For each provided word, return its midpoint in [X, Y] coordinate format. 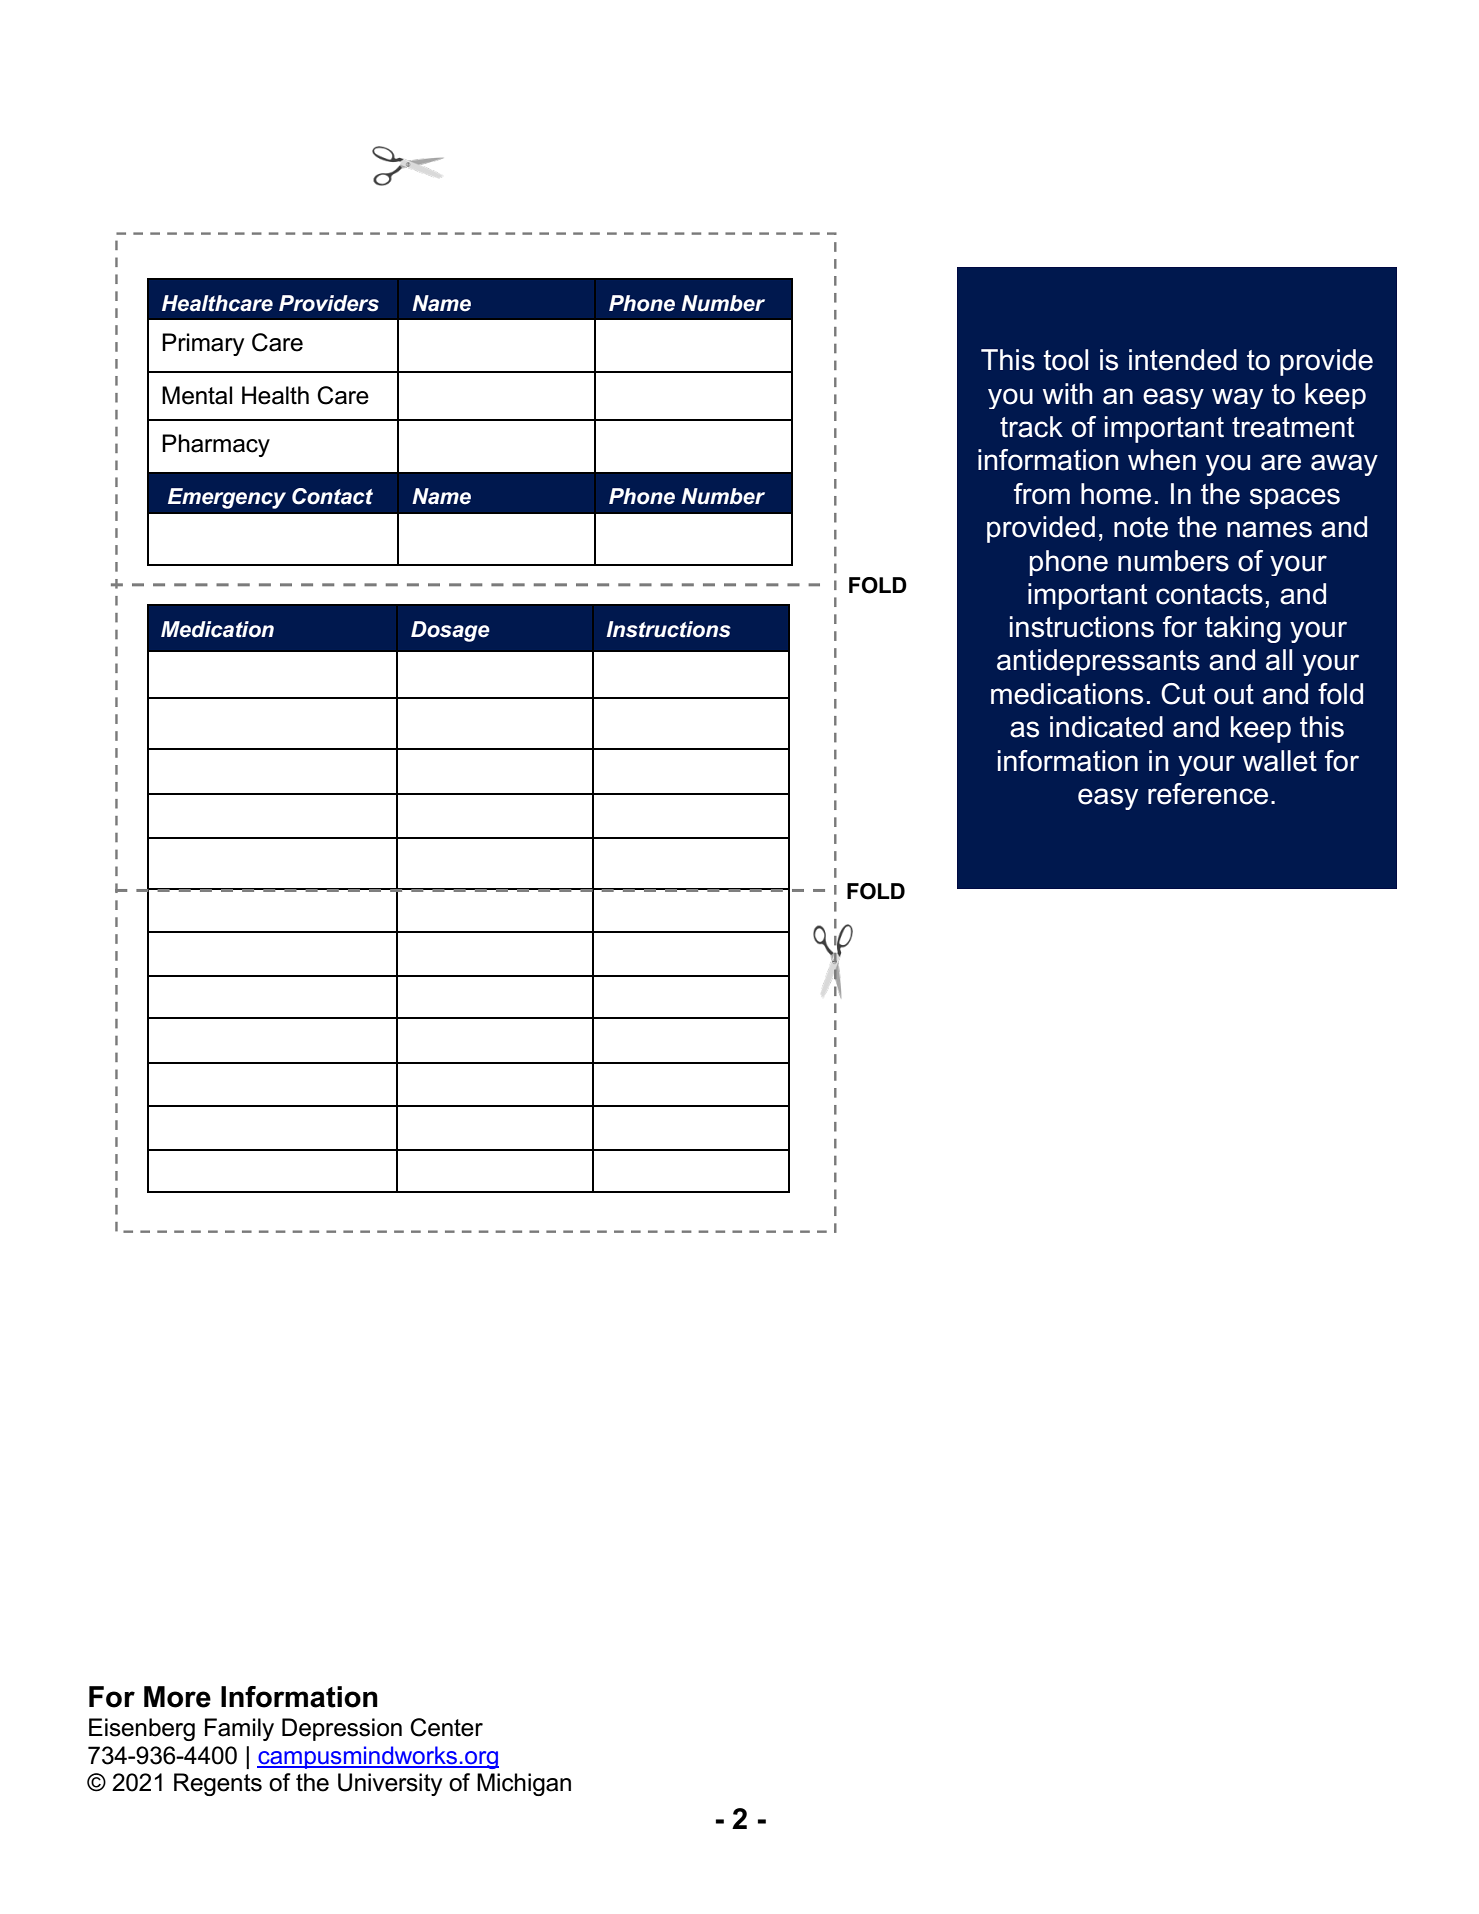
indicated [1106, 727]
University [390, 1784]
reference [1208, 794]
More [177, 1697]
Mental [197, 395]
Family [239, 1729]
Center [446, 1727]
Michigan [524, 1784]
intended [1183, 360]
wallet [1280, 761]
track [1031, 427]
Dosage [450, 631]
